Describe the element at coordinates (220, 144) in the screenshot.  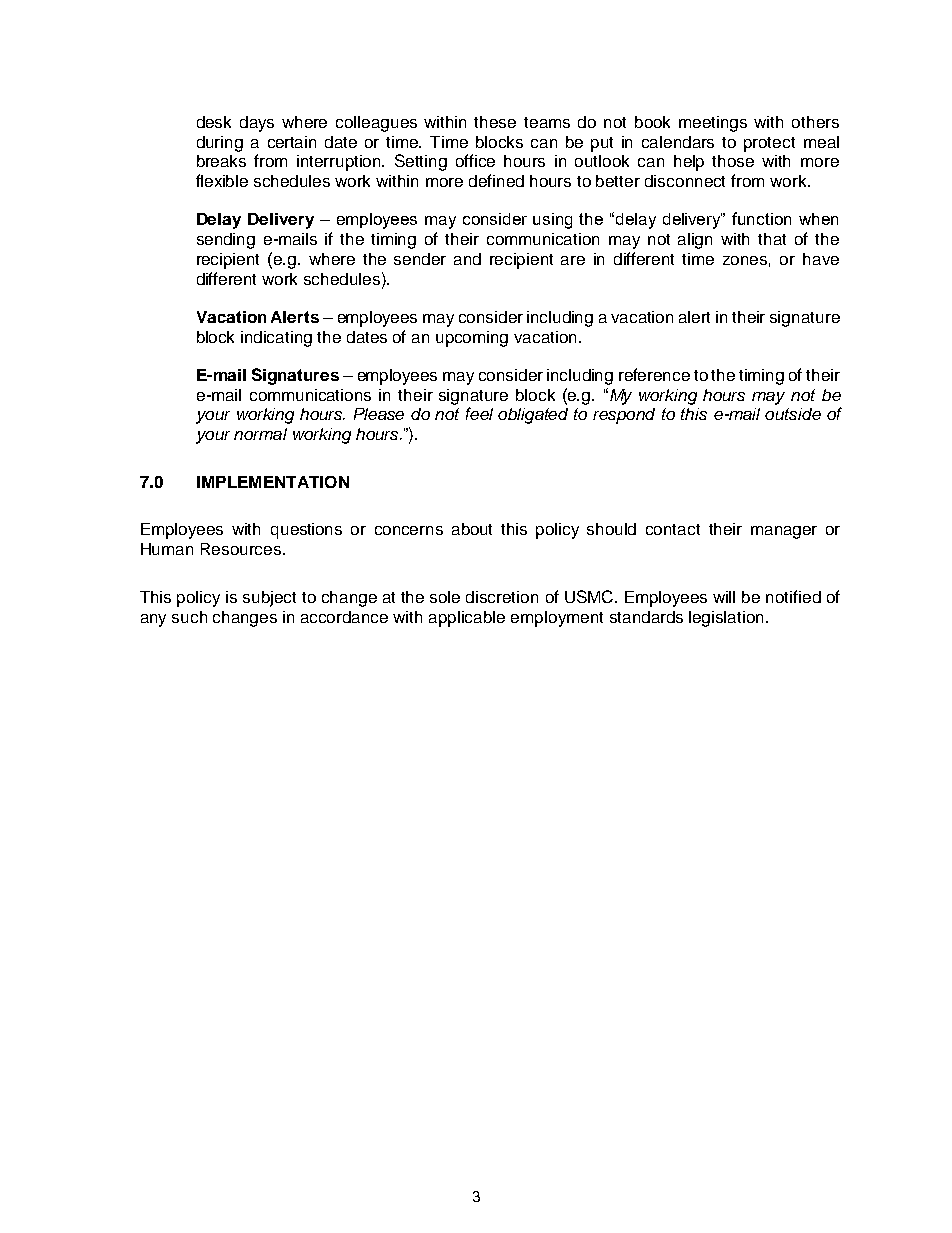
I see `during` at that location.
